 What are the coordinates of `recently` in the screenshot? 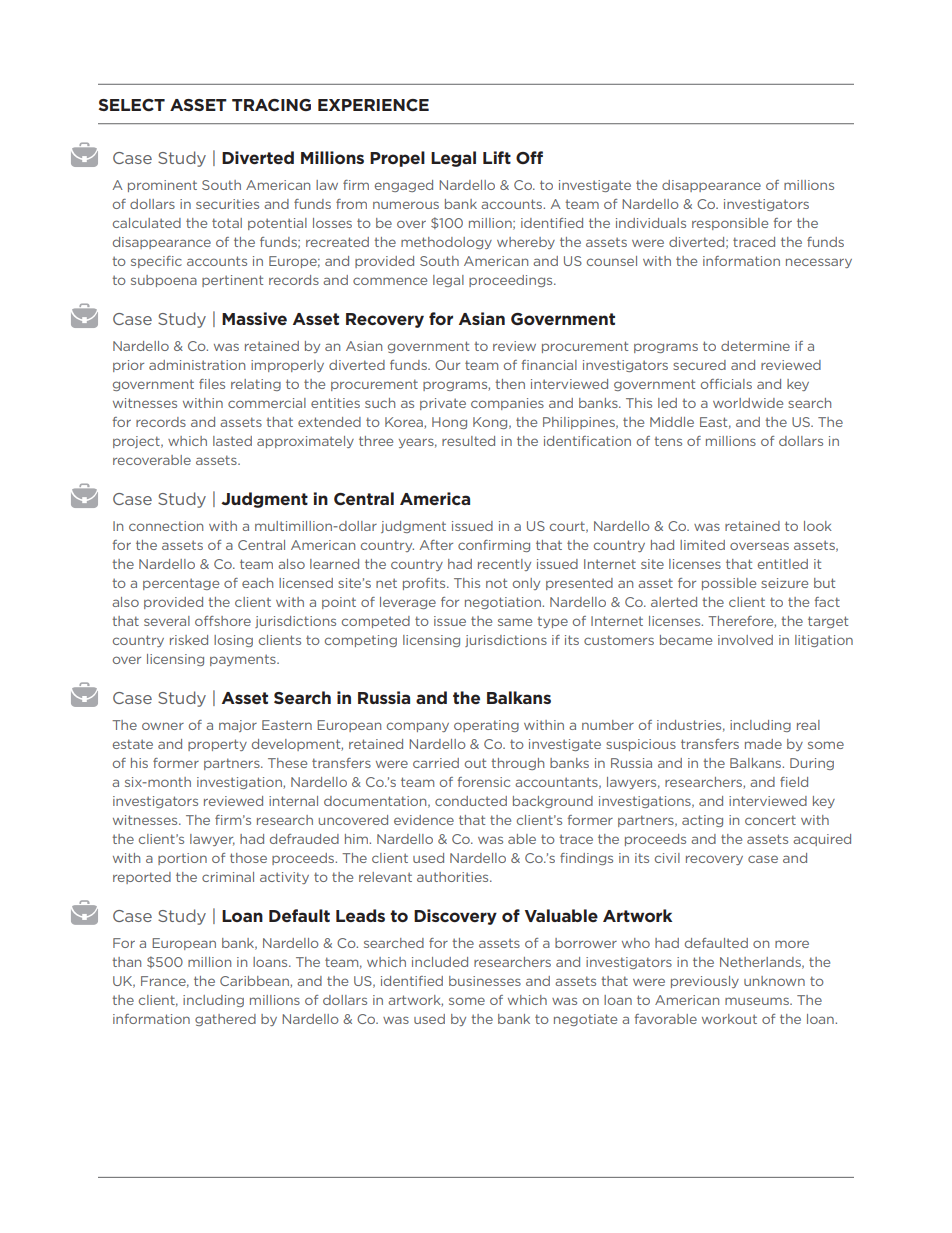 It's located at (504, 565).
